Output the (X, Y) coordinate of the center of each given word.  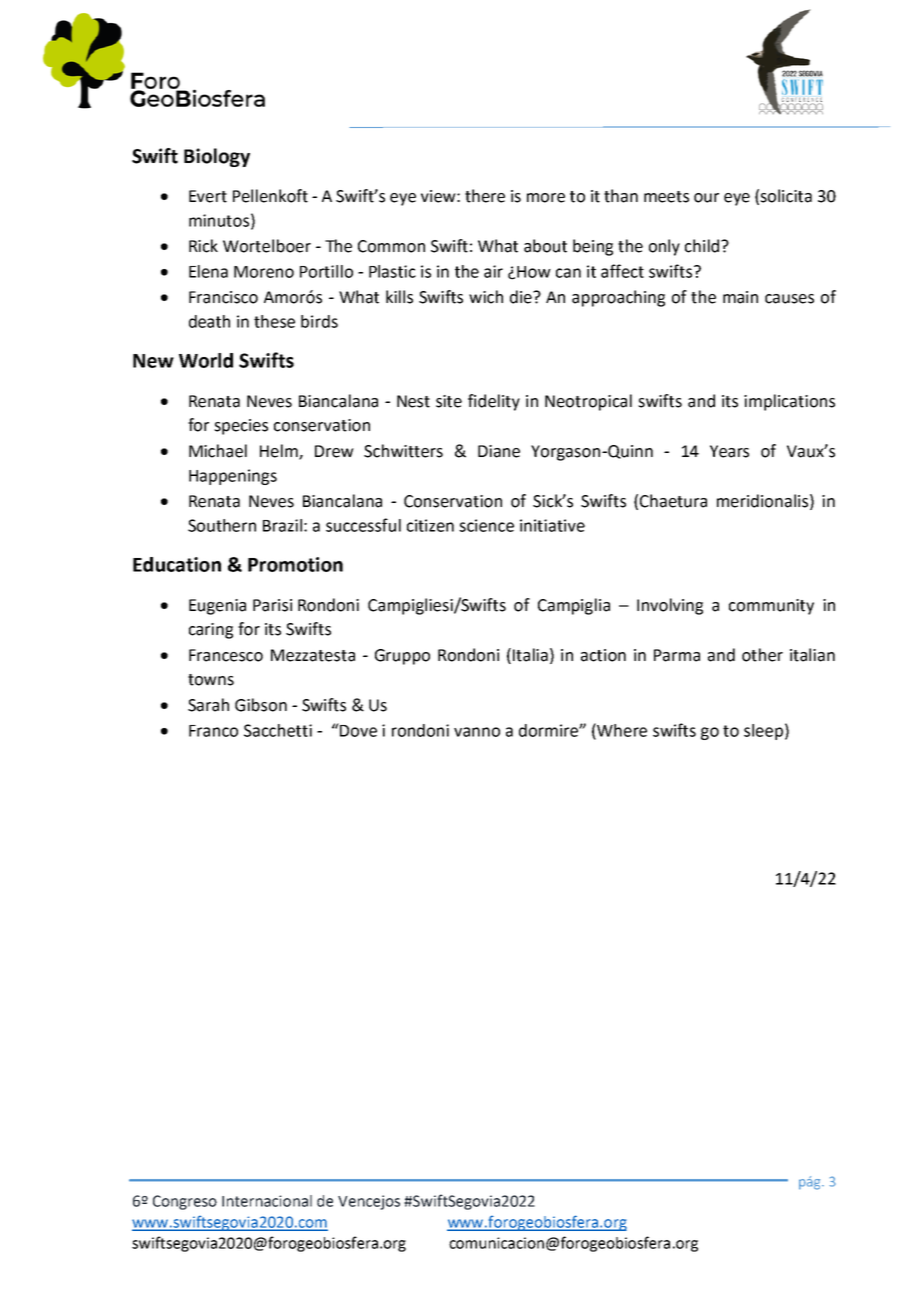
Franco (213, 731)
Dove (357, 730)
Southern (222, 525)
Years (729, 451)
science (486, 525)
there (485, 196)
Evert (208, 196)
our (706, 198)
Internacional (267, 1201)
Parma (677, 655)
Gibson (261, 705)
